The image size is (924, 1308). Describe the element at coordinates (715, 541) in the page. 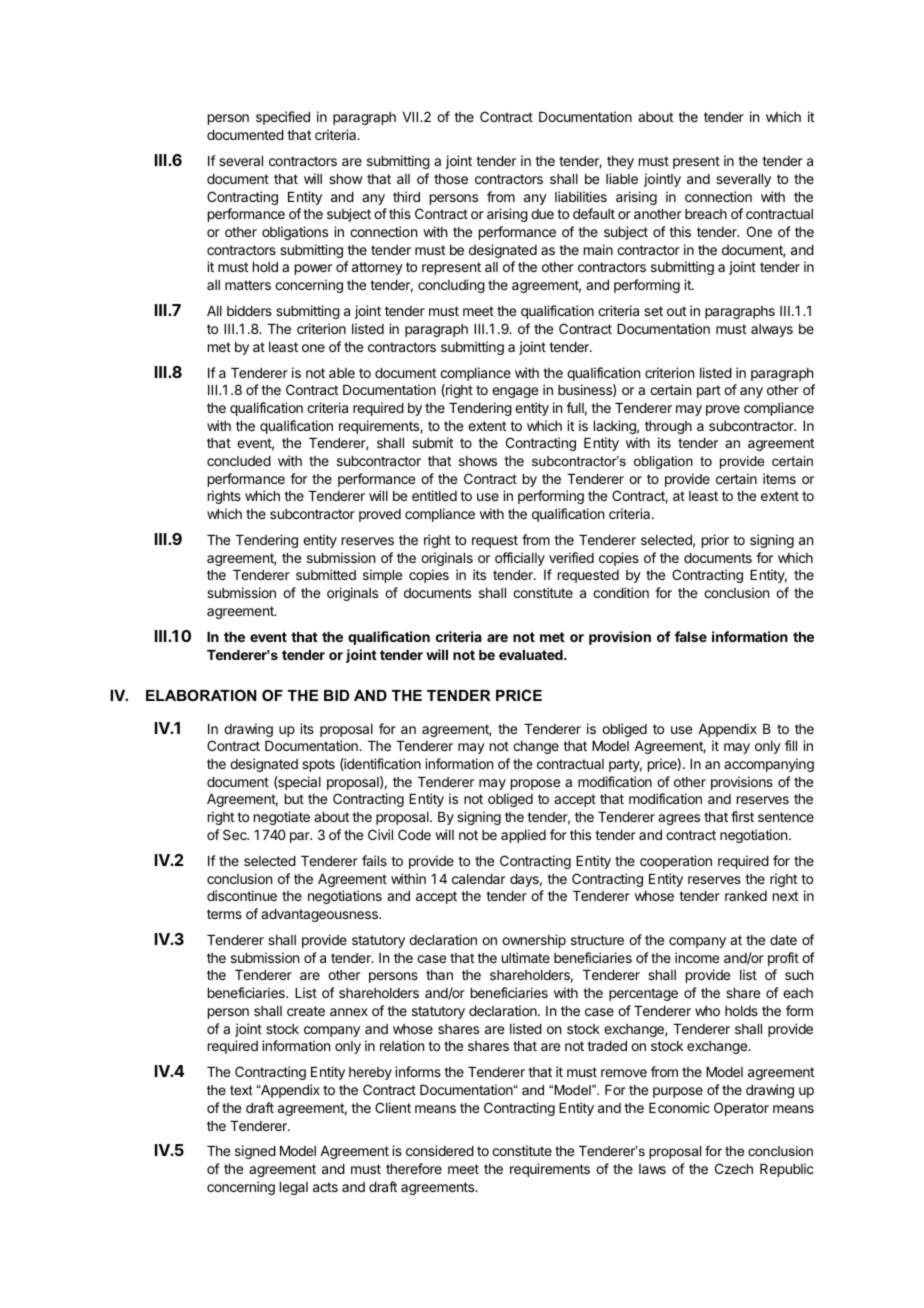

I see `prior` at that location.
